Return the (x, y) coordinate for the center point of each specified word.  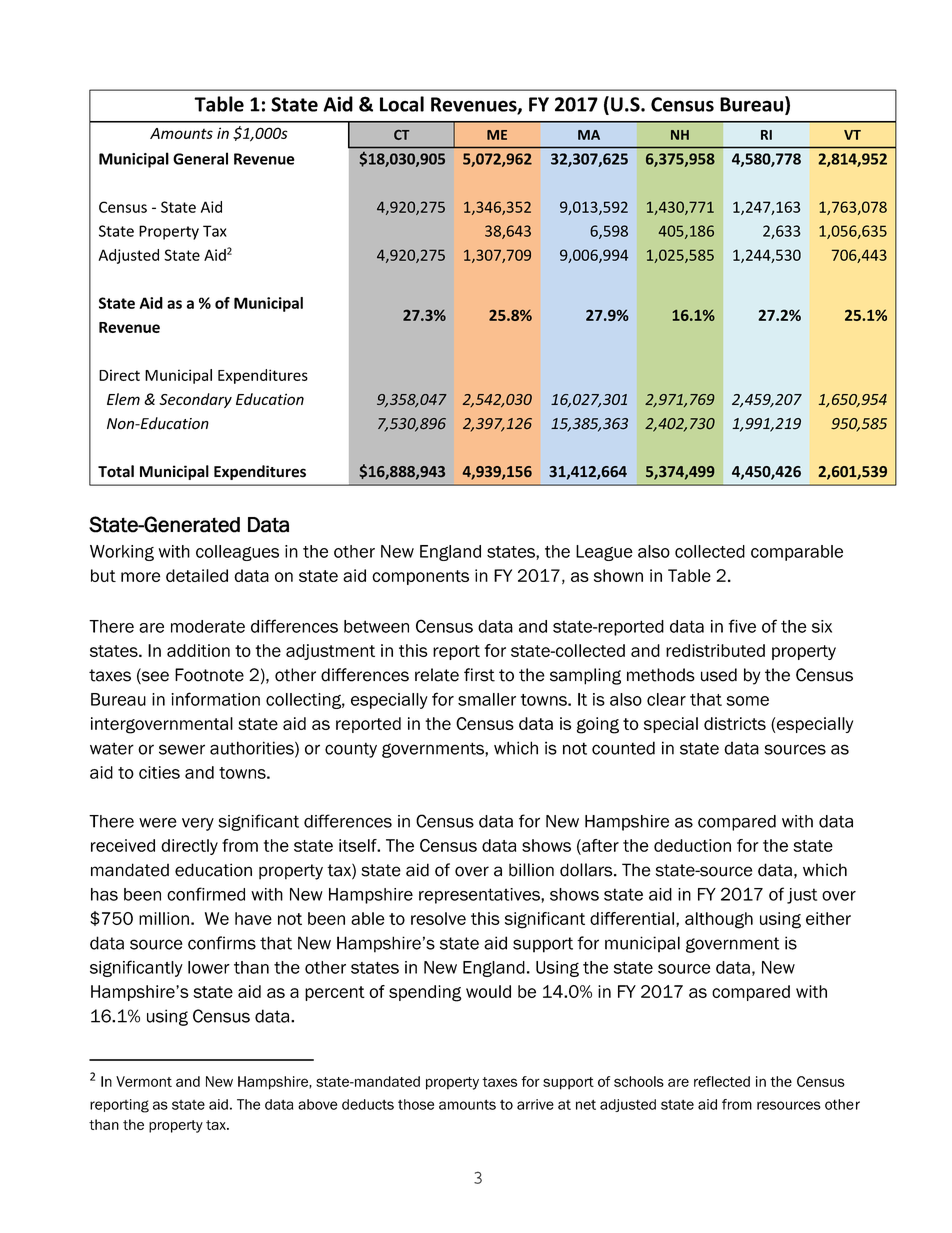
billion (531, 870)
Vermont (144, 1081)
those (416, 1104)
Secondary (195, 400)
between (376, 626)
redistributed (715, 650)
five (742, 626)
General (200, 158)
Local (402, 104)
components (420, 577)
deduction (692, 845)
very (198, 824)
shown (618, 575)
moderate (208, 626)
